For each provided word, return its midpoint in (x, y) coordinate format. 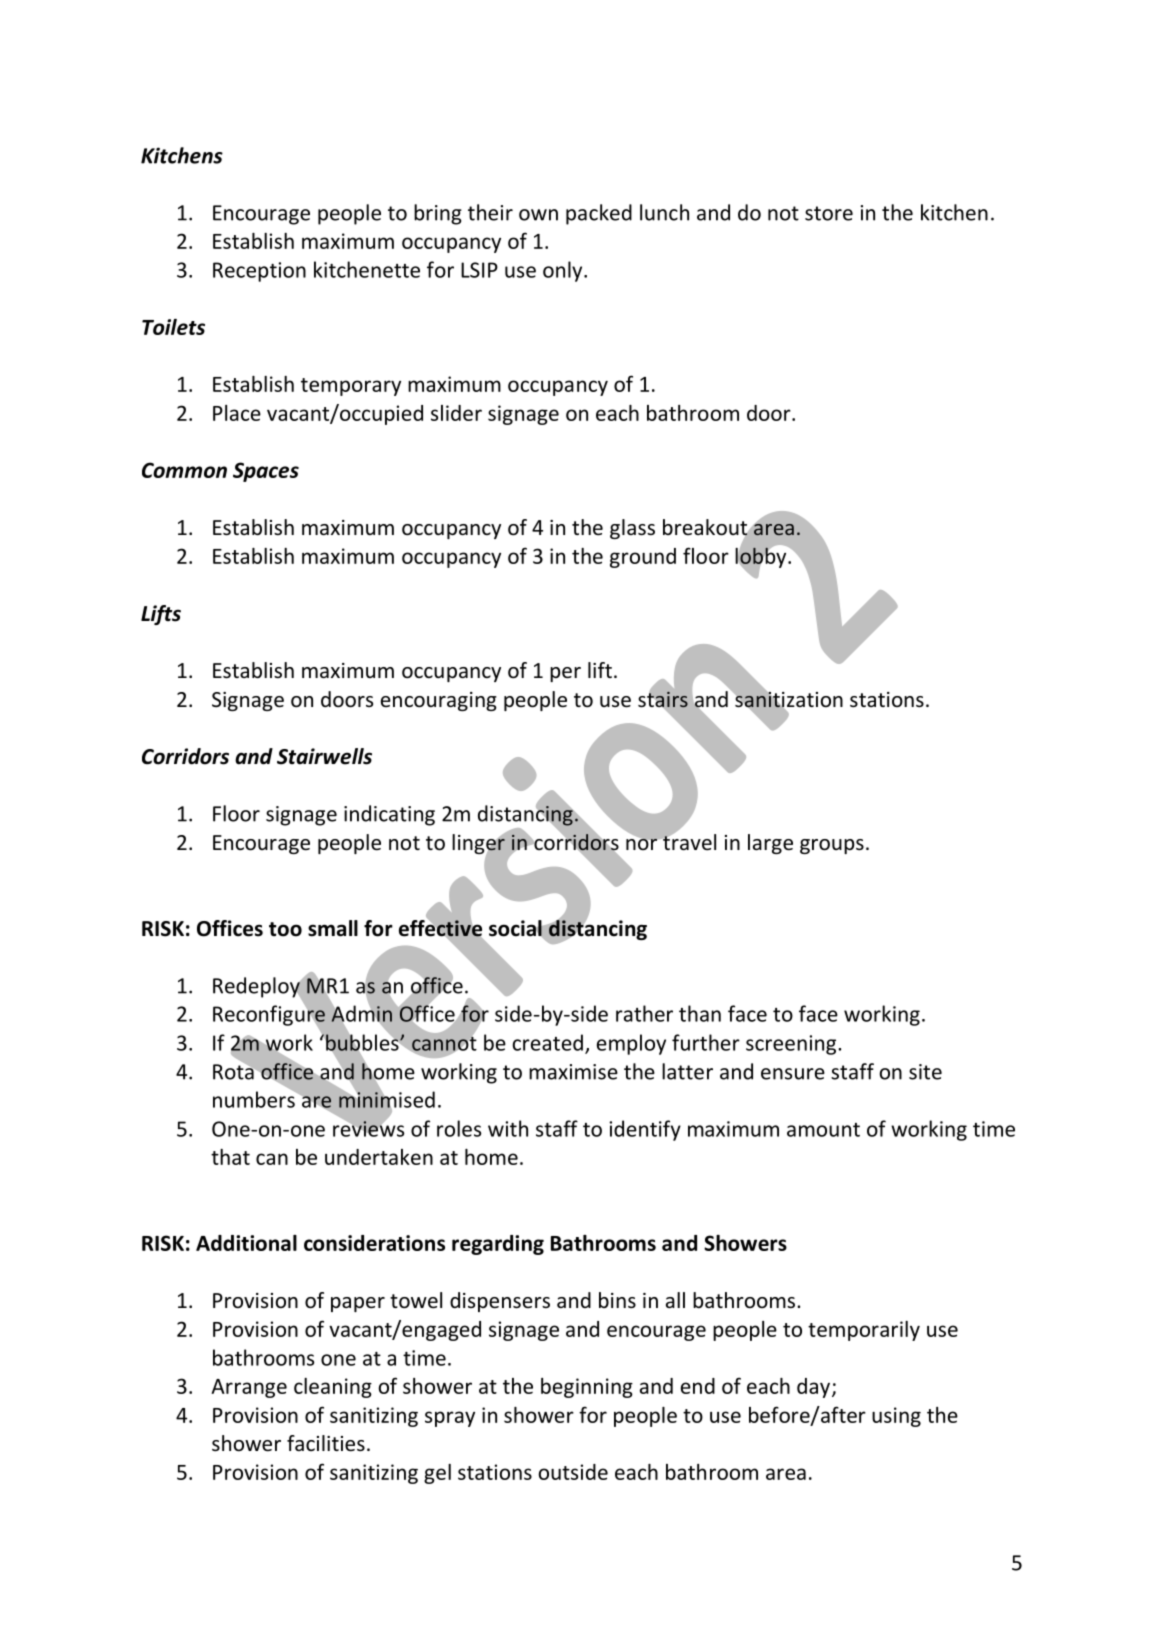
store (829, 213)
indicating (389, 815)
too (285, 929)
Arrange (249, 1388)
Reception (259, 272)
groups (832, 846)
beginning (587, 1388)
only (564, 271)
